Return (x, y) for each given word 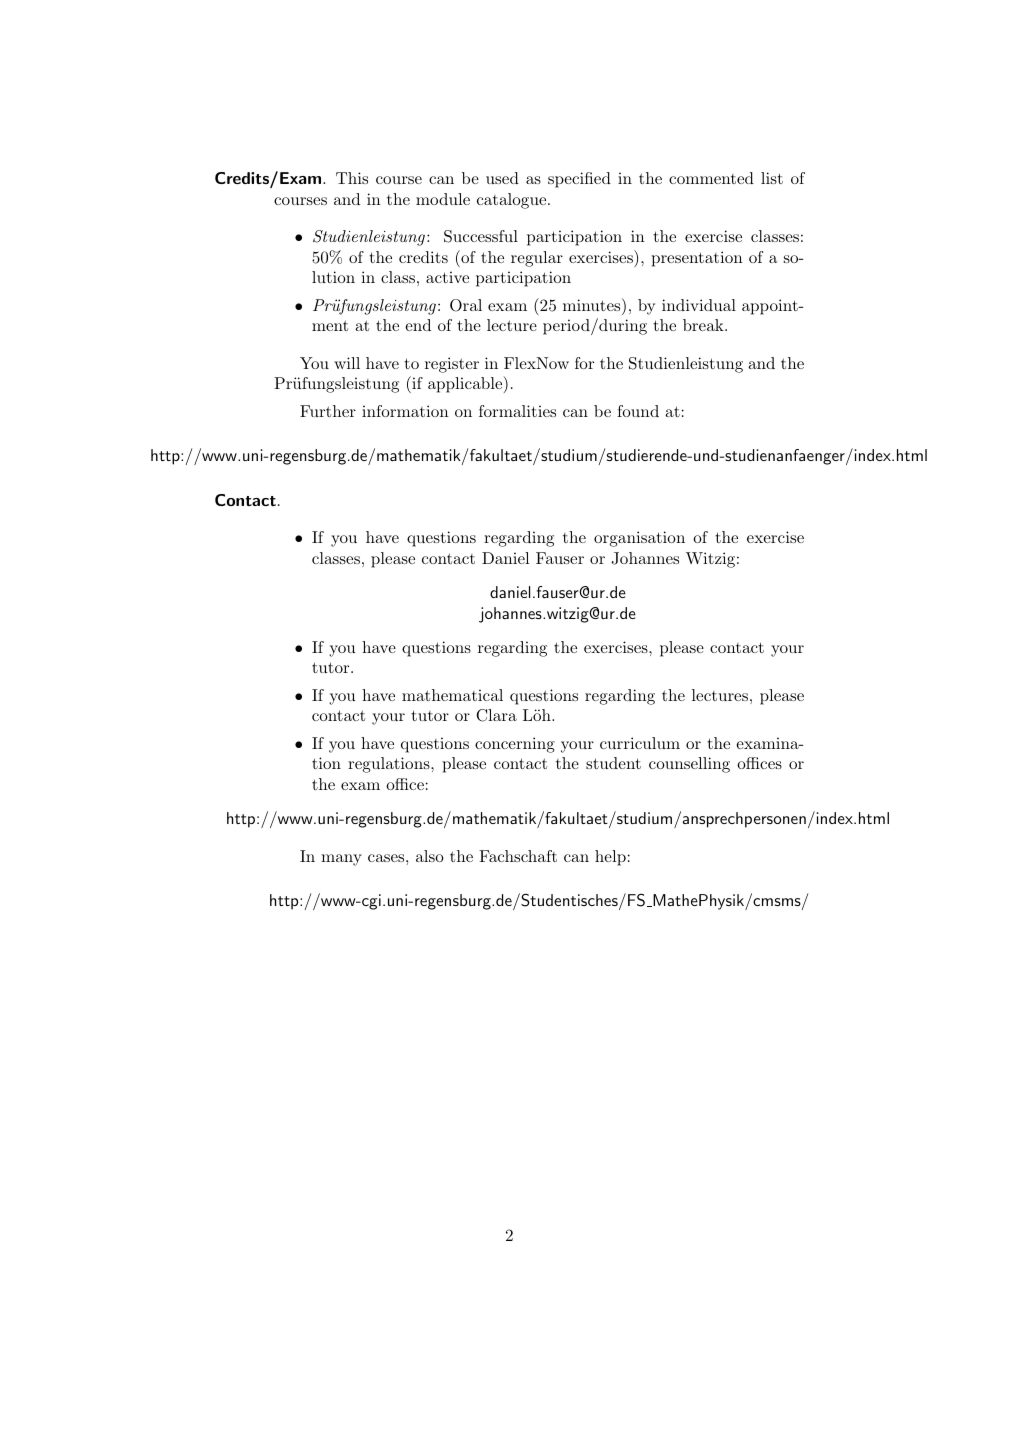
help (610, 858)
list (772, 178)
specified (579, 180)
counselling (689, 765)
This (352, 178)
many (341, 860)
